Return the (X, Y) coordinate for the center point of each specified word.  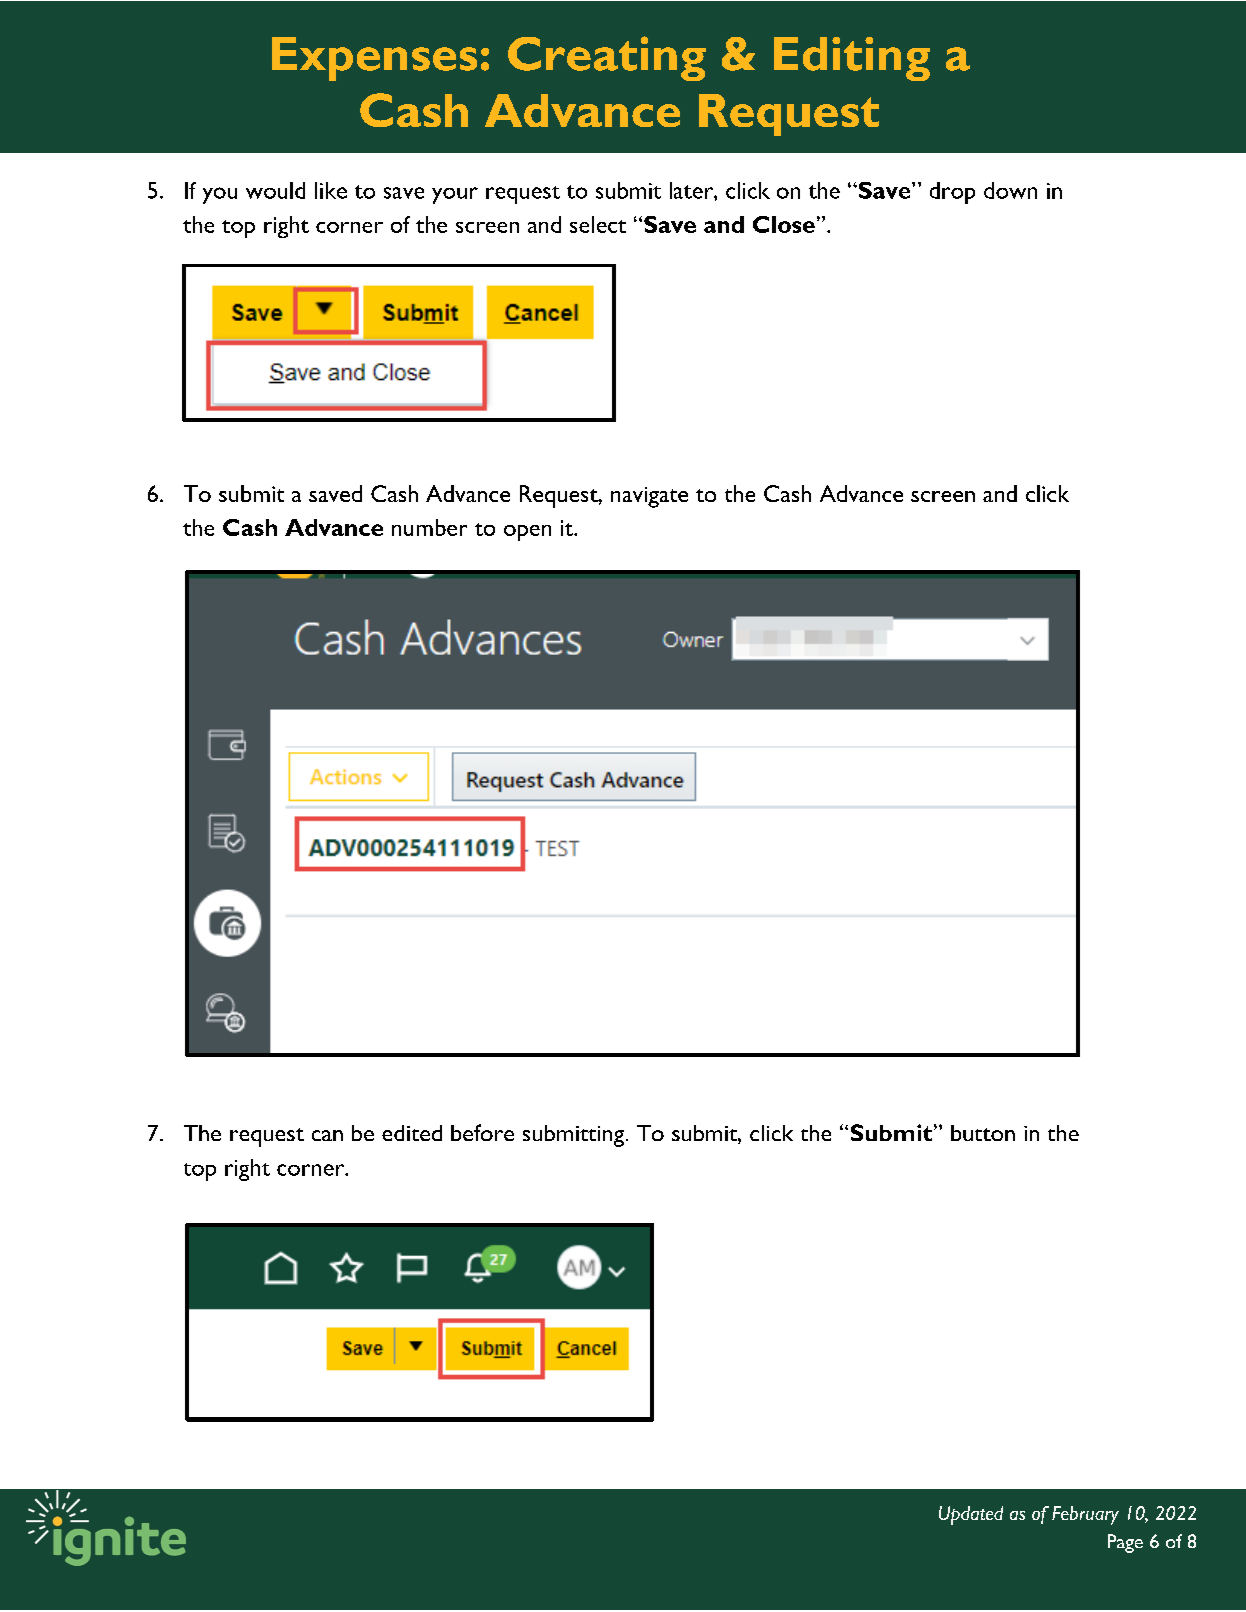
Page (1125, 1543)
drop (952, 193)
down (1010, 190)
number (429, 527)
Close (784, 224)
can (327, 1135)
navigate (649, 497)
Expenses (374, 59)
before (482, 1132)
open (527, 533)
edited (412, 1133)
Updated (971, 1515)
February (1085, 1515)
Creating (607, 58)
